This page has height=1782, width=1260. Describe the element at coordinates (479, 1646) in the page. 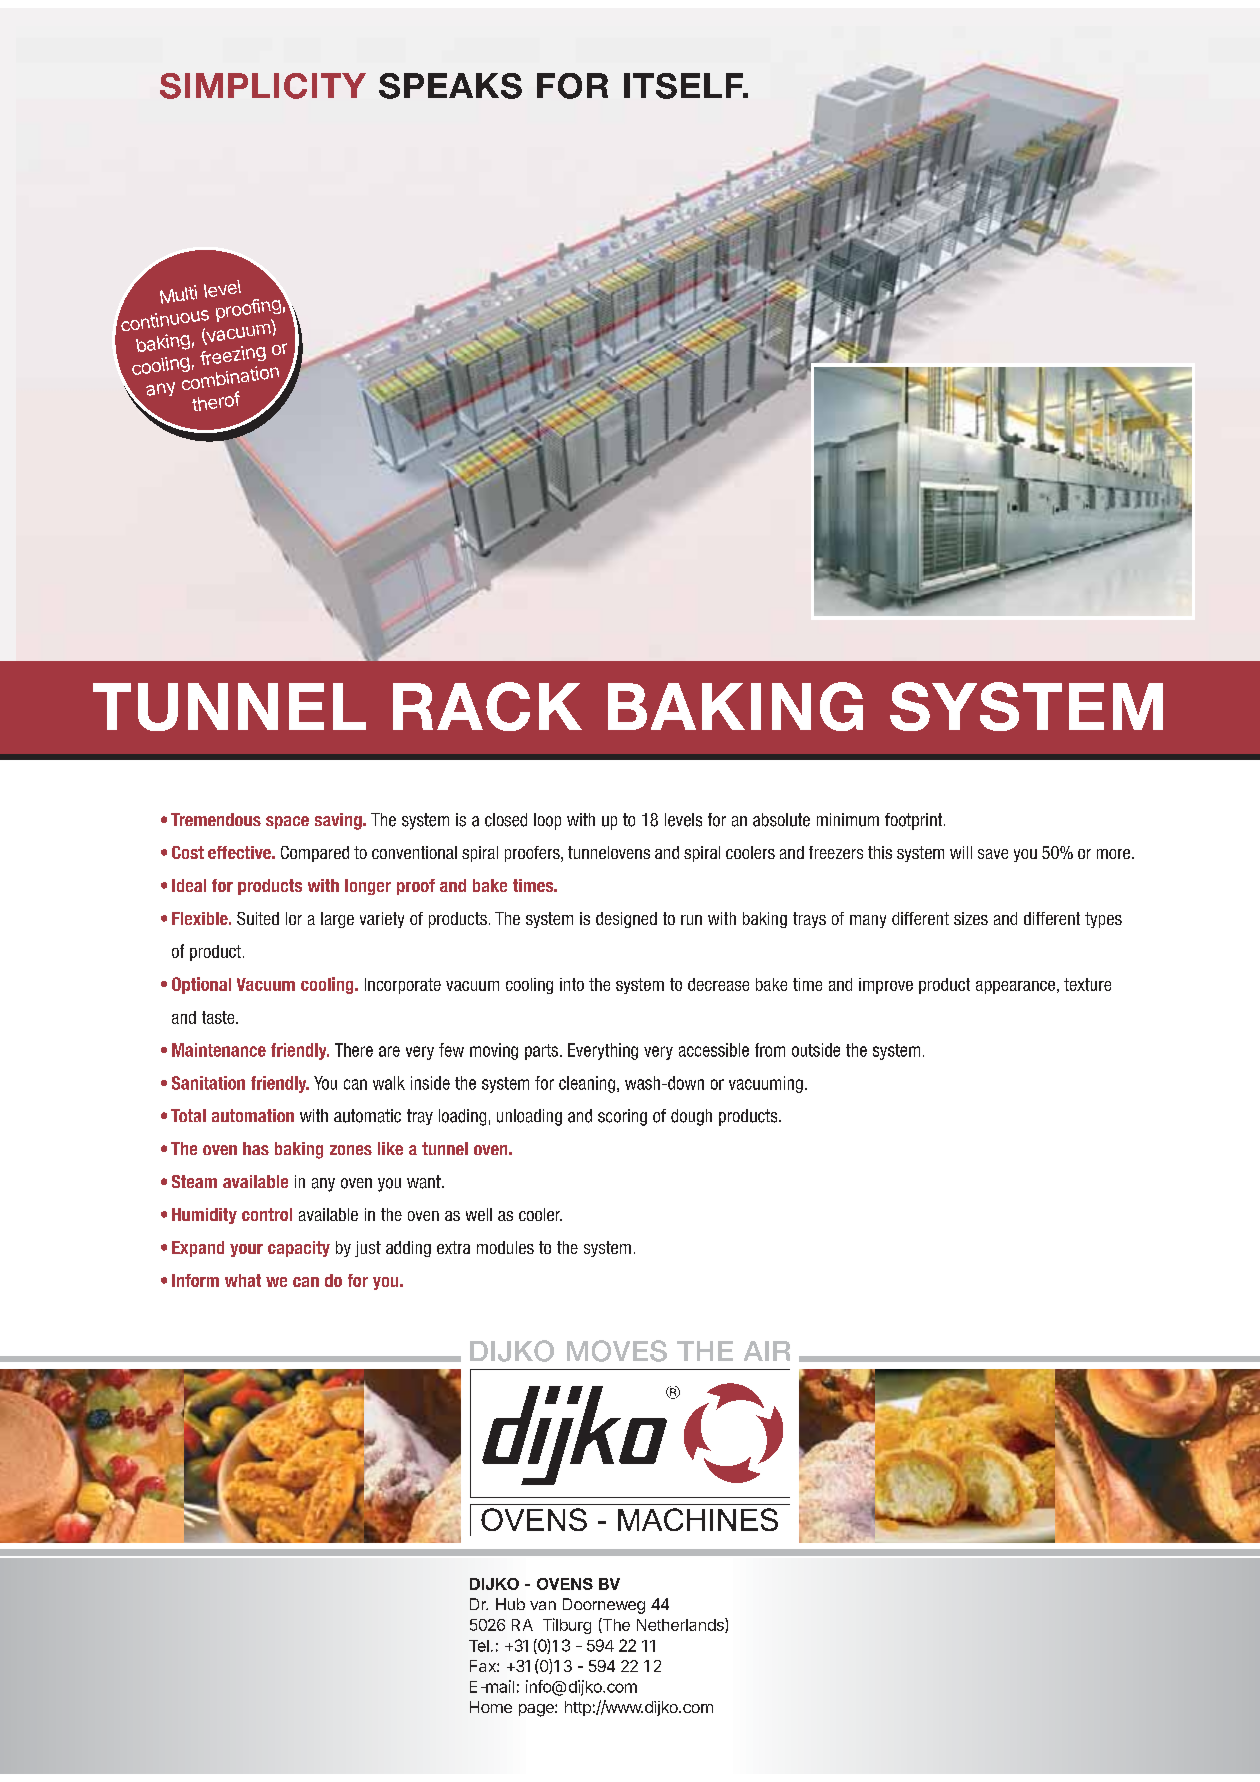

I see `Tel` at that location.
